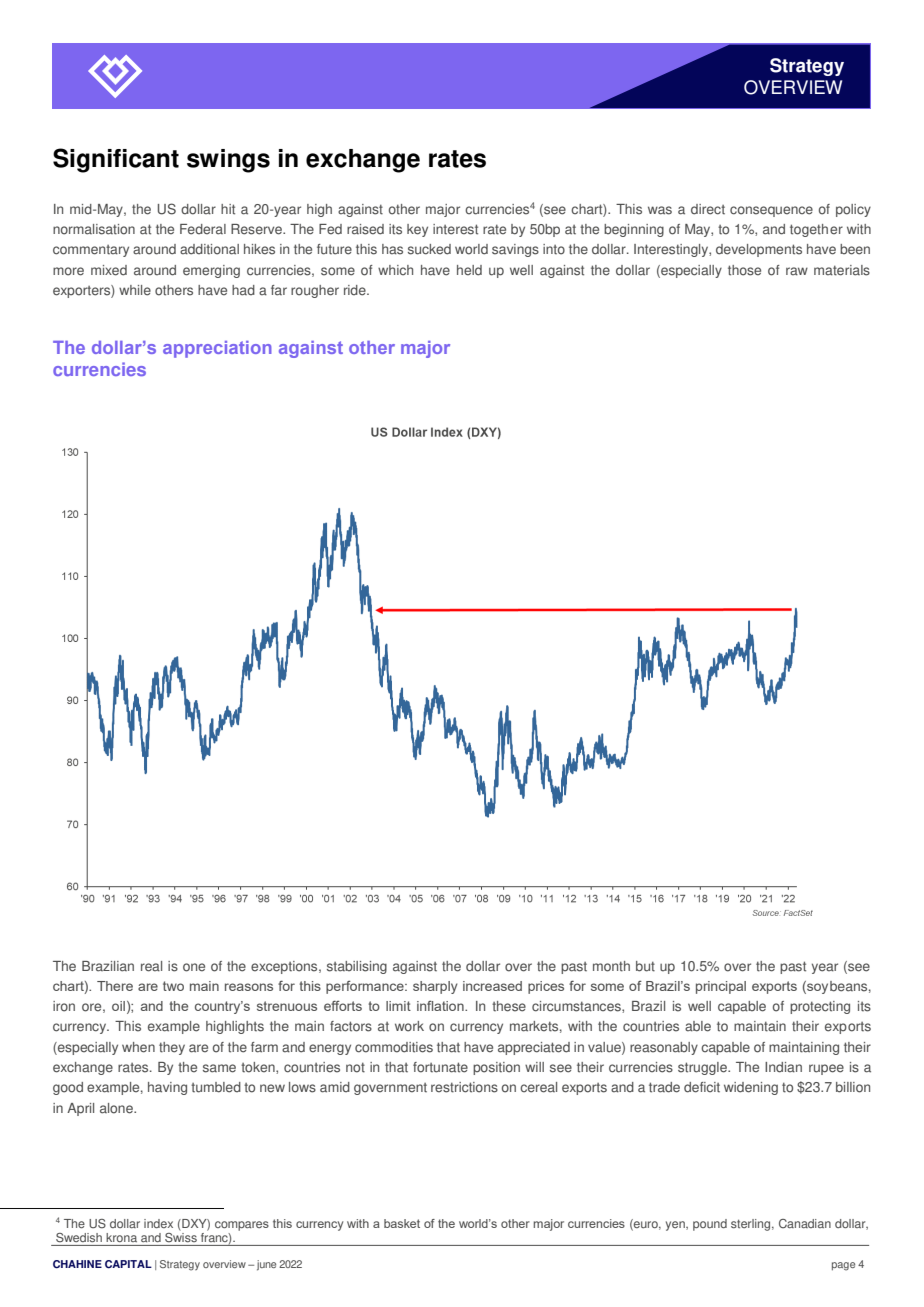  What do you see at coordinates (744, 270) in the page?
I see `those` at bounding box center [744, 270].
